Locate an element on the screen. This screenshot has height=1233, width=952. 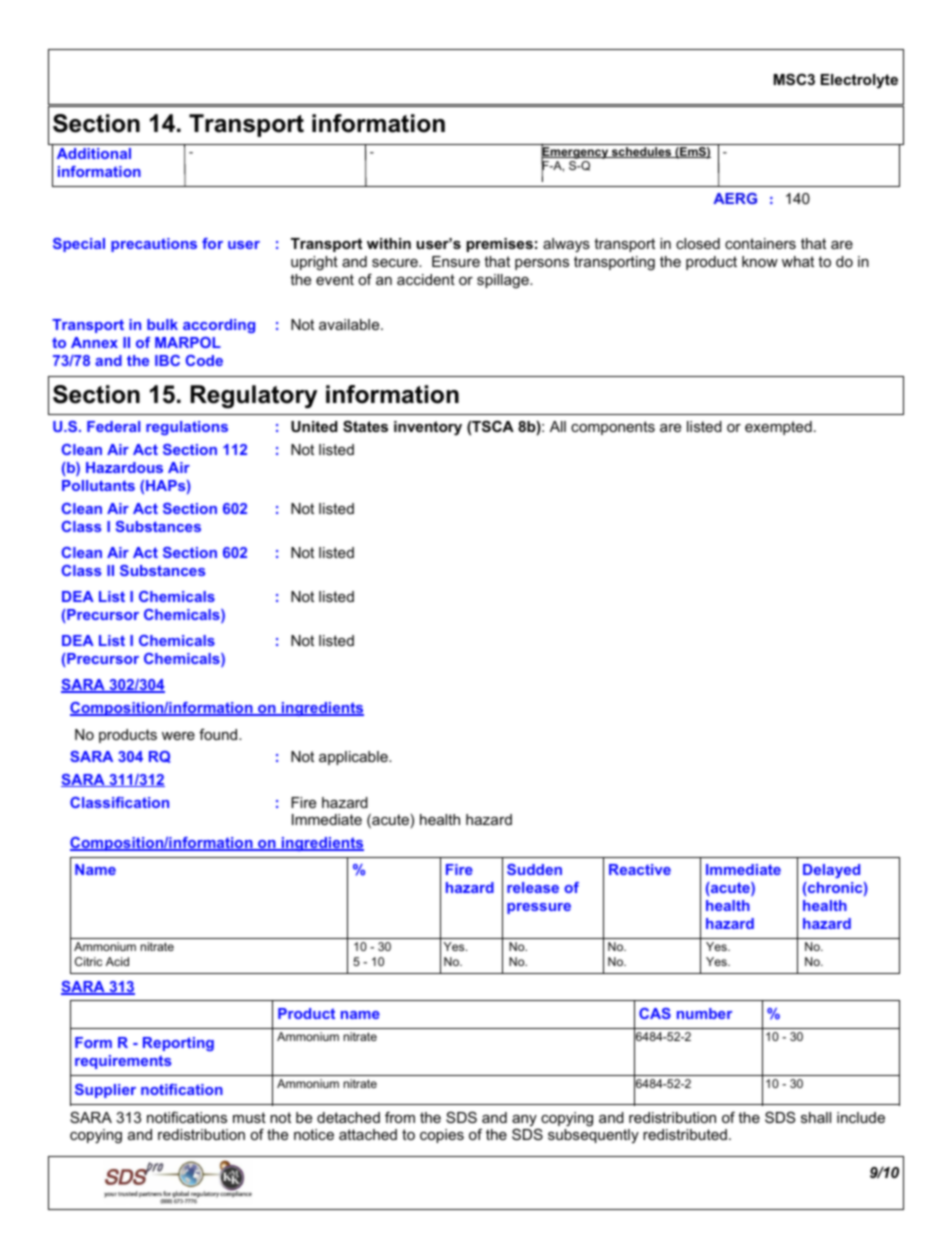
were is located at coordinates (178, 736).
